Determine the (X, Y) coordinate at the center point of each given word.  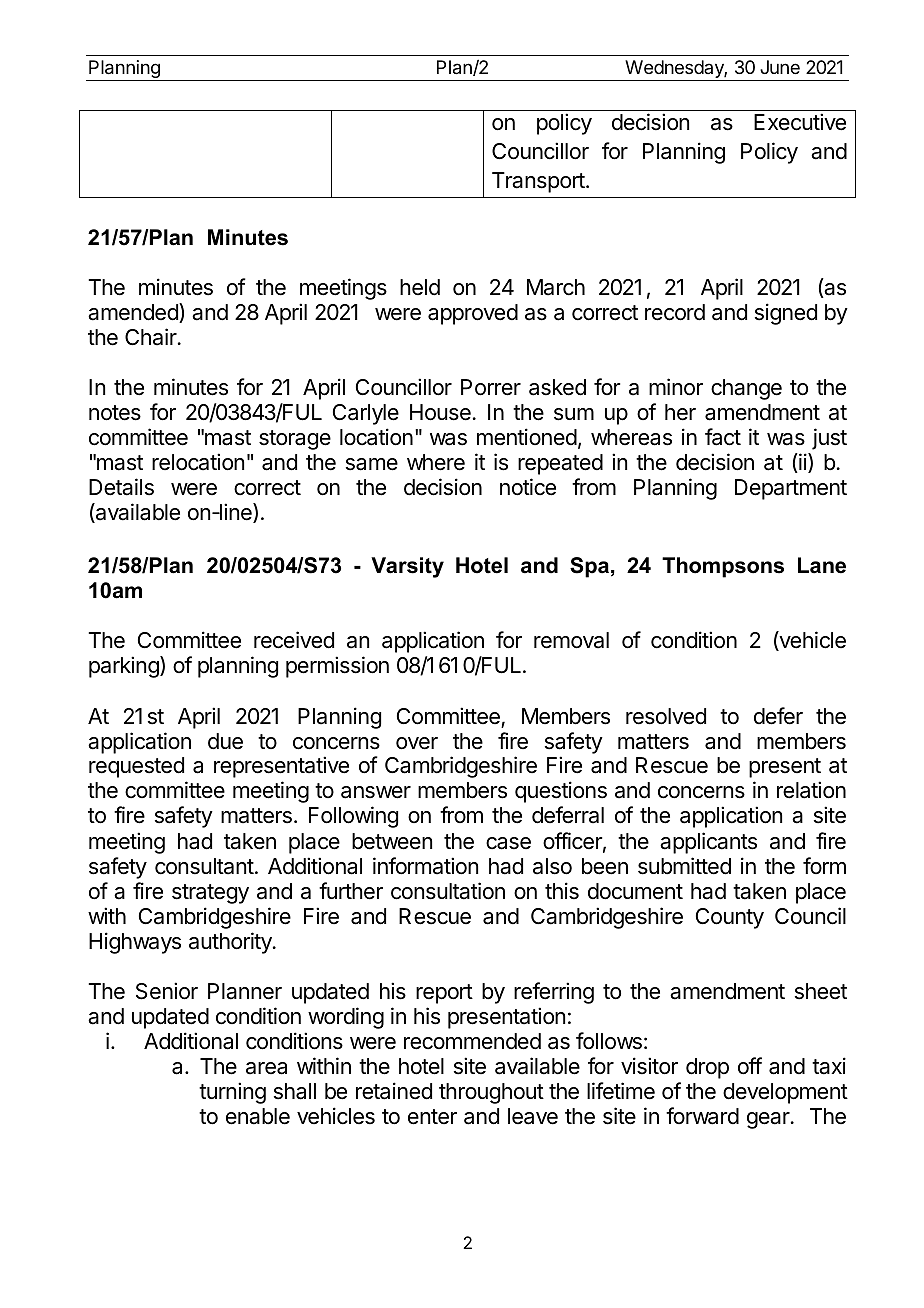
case (508, 843)
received (294, 640)
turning (232, 1093)
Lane (822, 565)
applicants (708, 843)
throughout (491, 1093)
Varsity (407, 567)
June (780, 67)
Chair (152, 337)
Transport (539, 182)
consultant (204, 866)
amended (134, 313)
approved (473, 314)
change (746, 389)
